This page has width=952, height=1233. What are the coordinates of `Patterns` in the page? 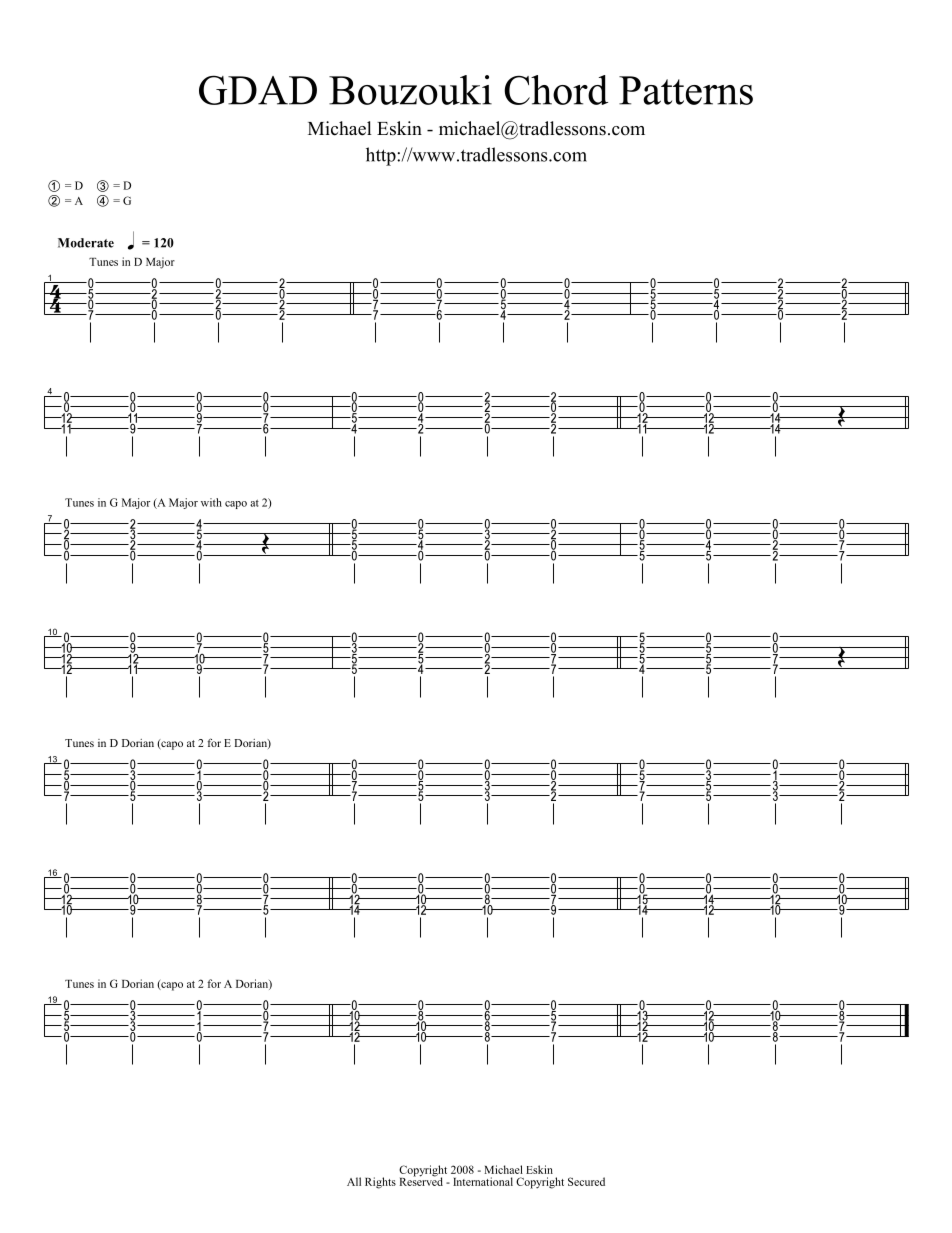 It's located at (686, 90).
